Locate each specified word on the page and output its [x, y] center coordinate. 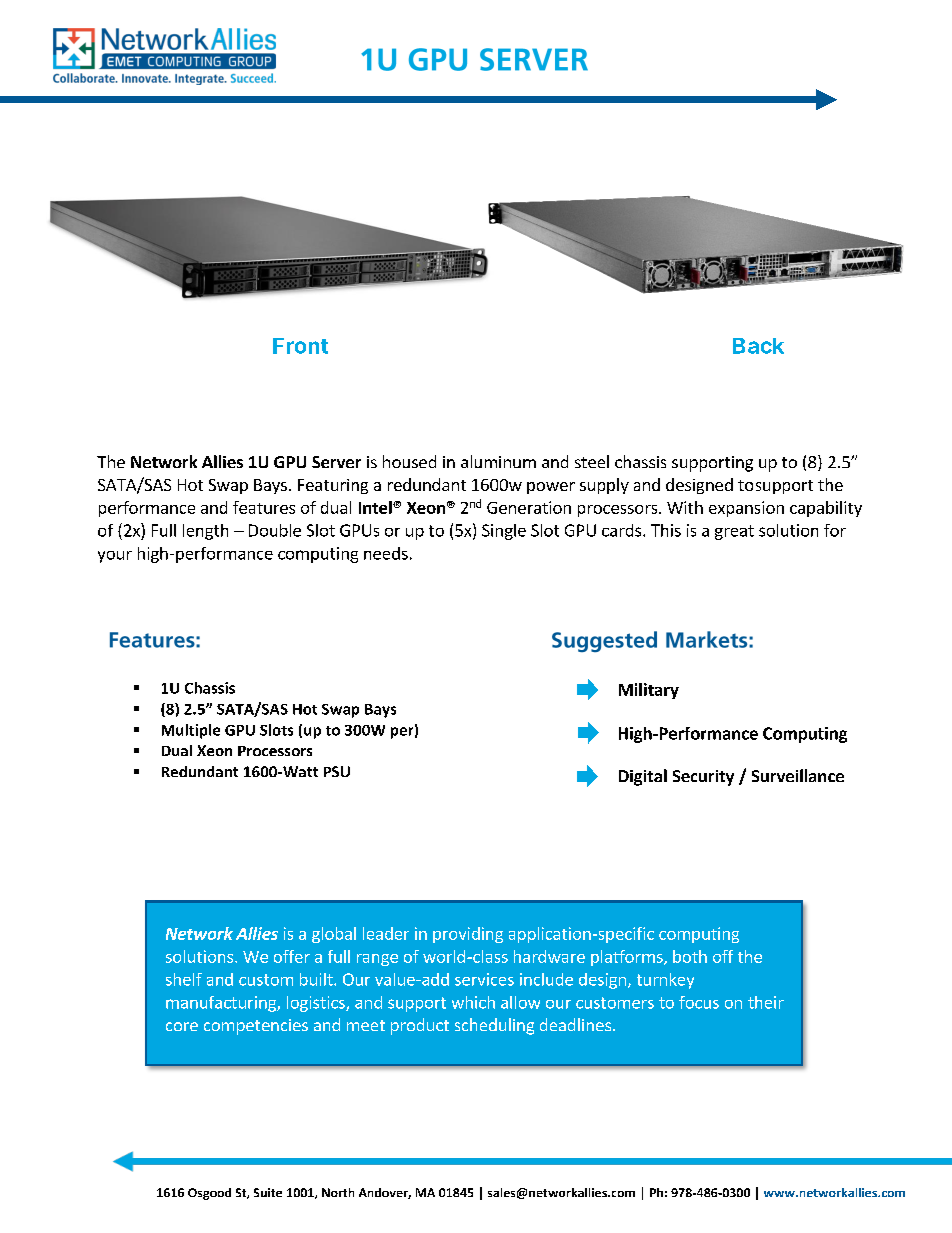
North [338, 1192]
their [766, 1002]
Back [758, 346]
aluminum [498, 461]
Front [300, 346]
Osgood [209, 1194]
